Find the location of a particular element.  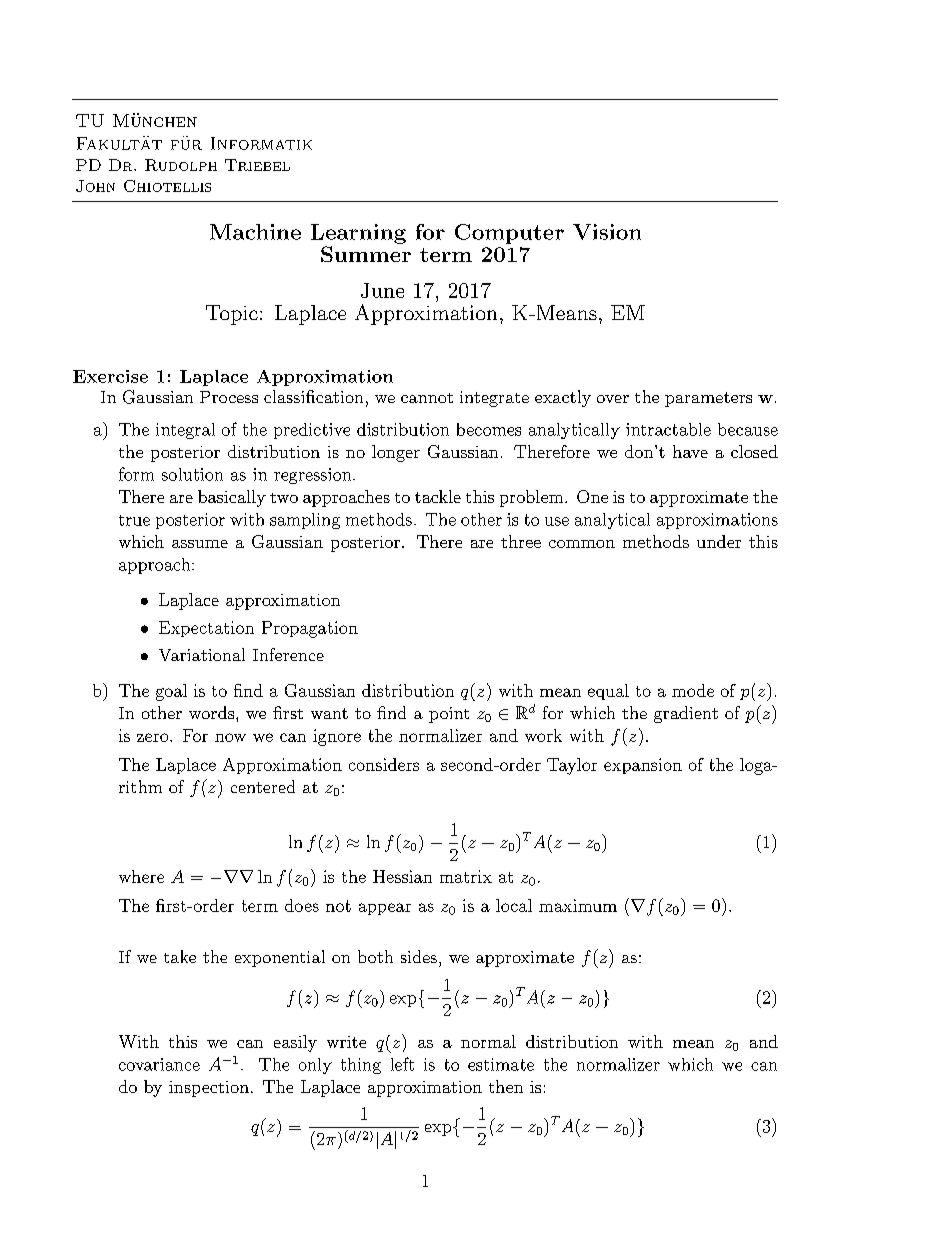

Hessian is located at coordinates (402, 876).
